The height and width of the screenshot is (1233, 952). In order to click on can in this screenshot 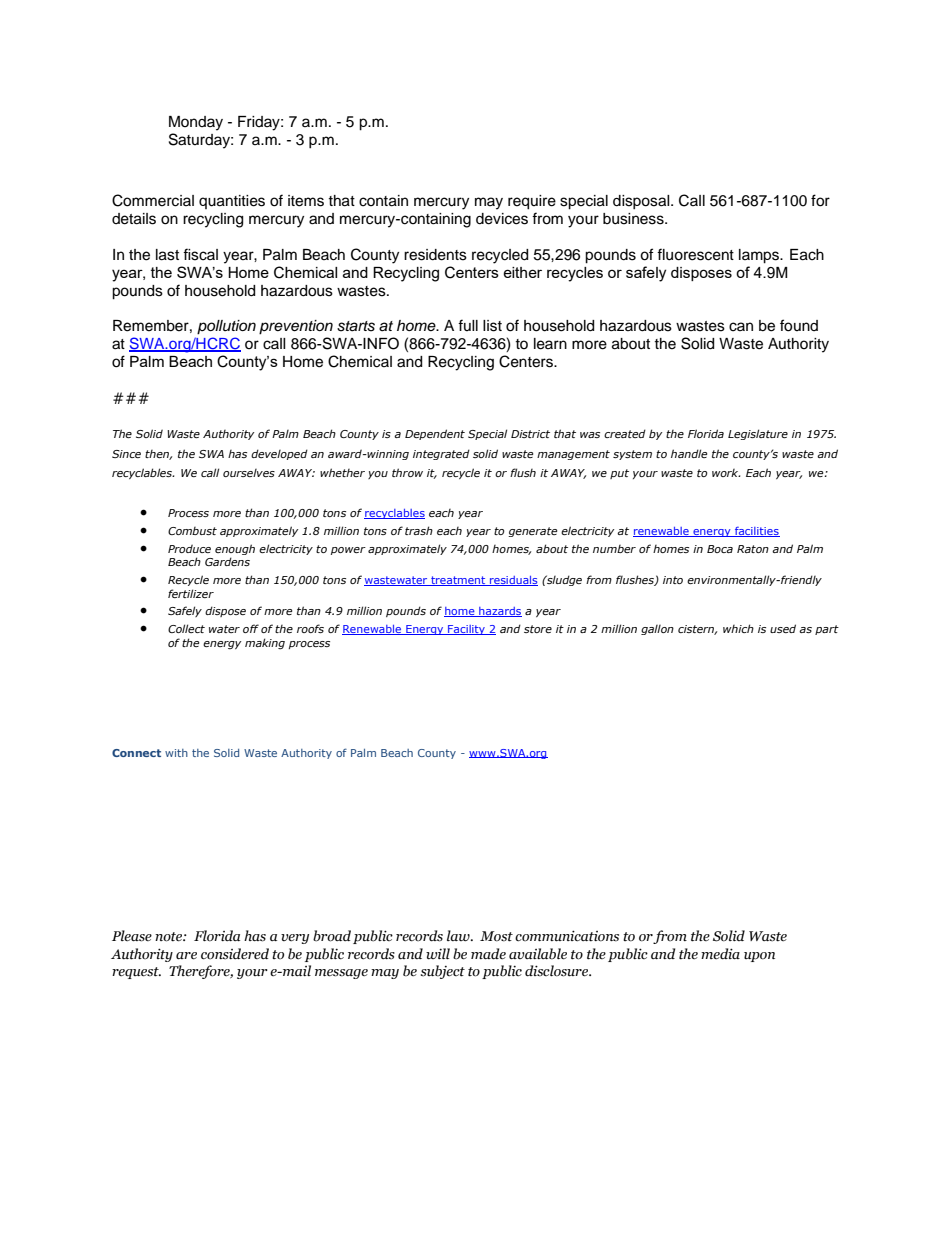, I will do `click(741, 327)`.
